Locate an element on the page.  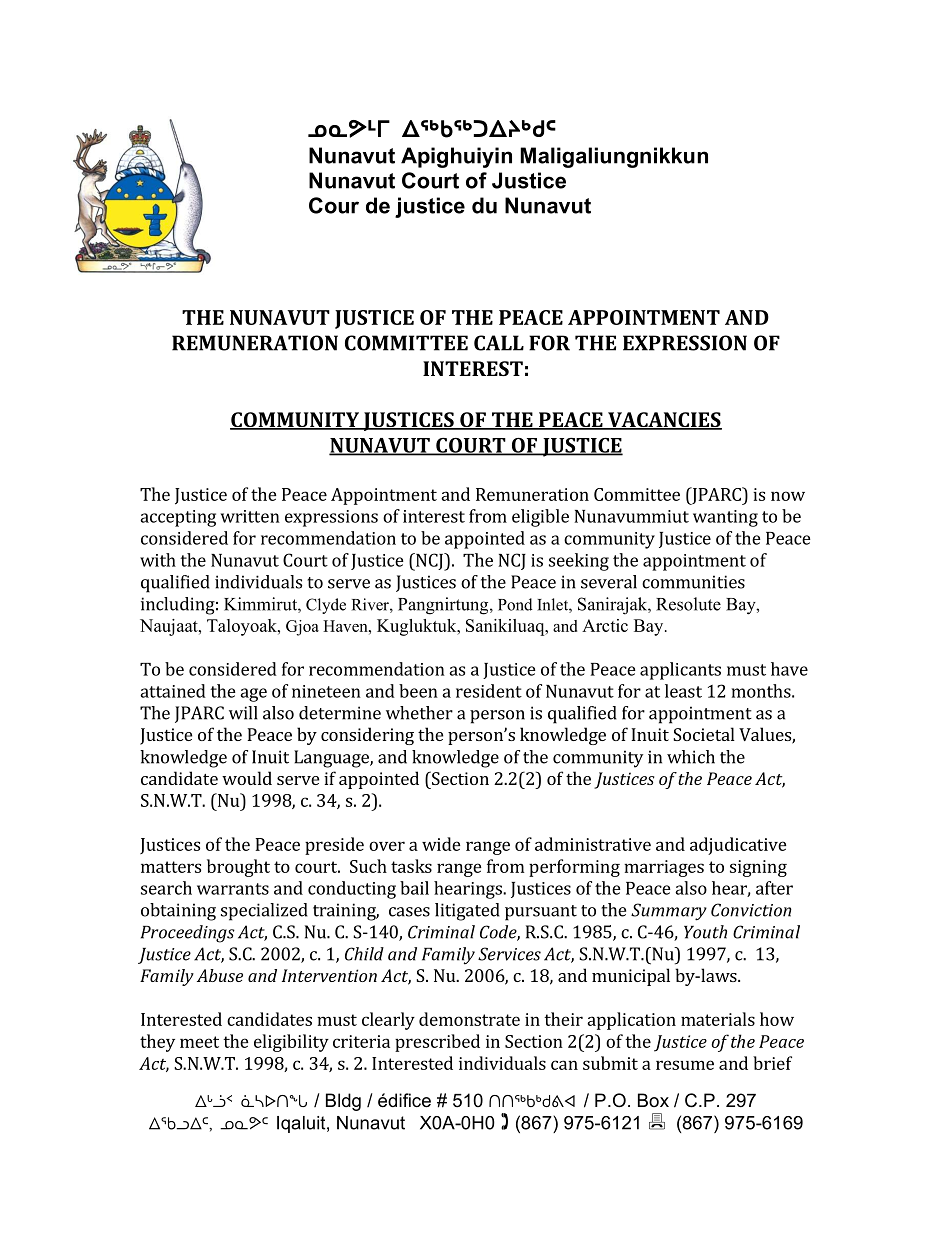
CALL is located at coordinates (499, 343).
